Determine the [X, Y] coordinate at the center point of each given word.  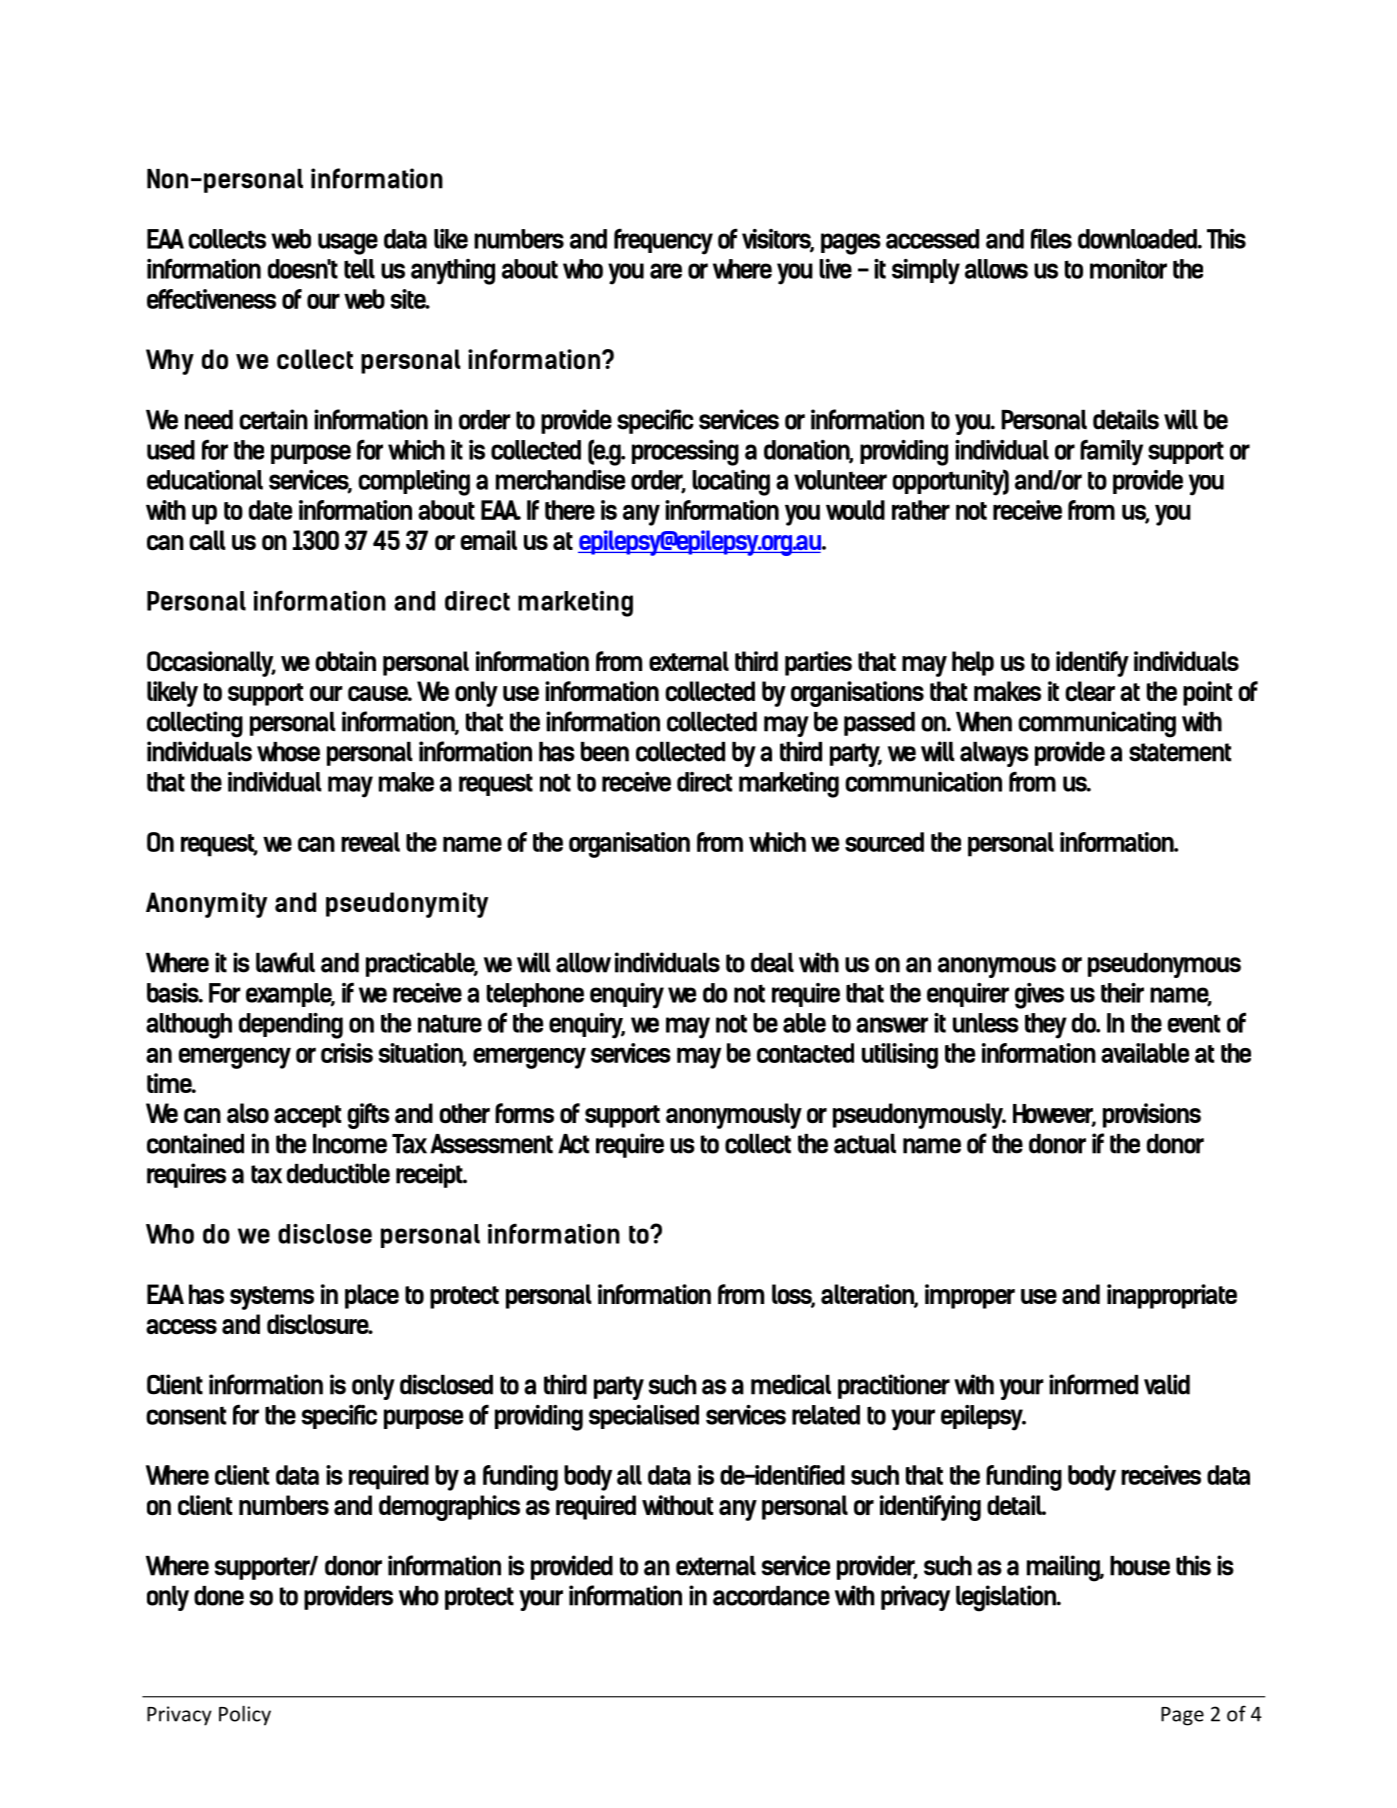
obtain [345, 661]
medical [791, 1384]
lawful [285, 962]
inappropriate [1172, 1296]
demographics [449, 1508]
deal [772, 963]
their [1122, 992]
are [666, 271]
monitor [1128, 269]
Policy [245, 1715]
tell [359, 269]
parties [818, 663]
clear [1090, 691]
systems [272, 1298]
